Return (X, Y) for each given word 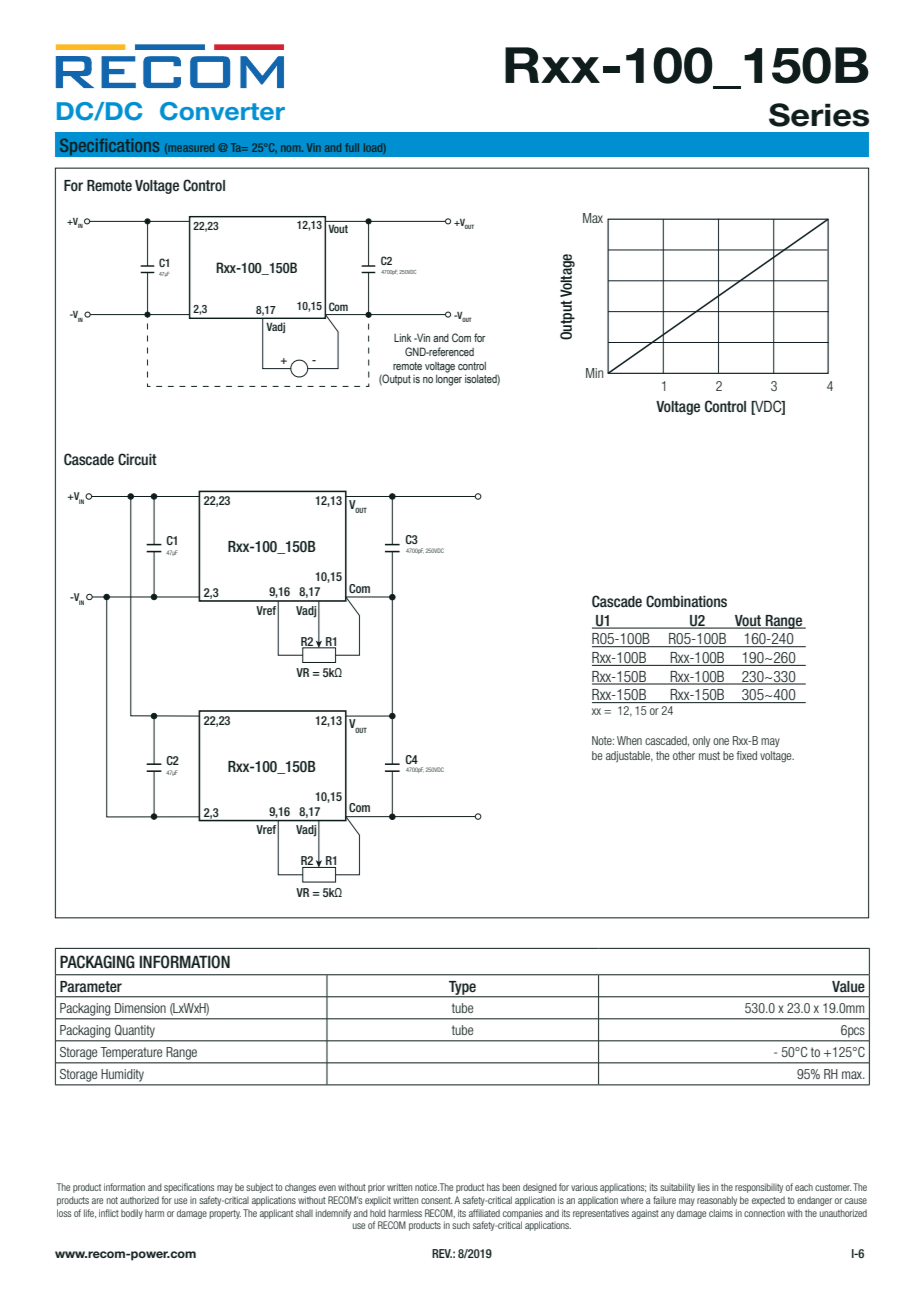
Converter (222, 111)
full (352, 147)
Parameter (91, 986)
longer (449, 380)
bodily (132, 1214)
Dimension (140, 1008)
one (721, 741)
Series (819, 115)
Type (462, 989)
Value (848, 986)
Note (603, 740)
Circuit (137, 459)
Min (594, 373)
